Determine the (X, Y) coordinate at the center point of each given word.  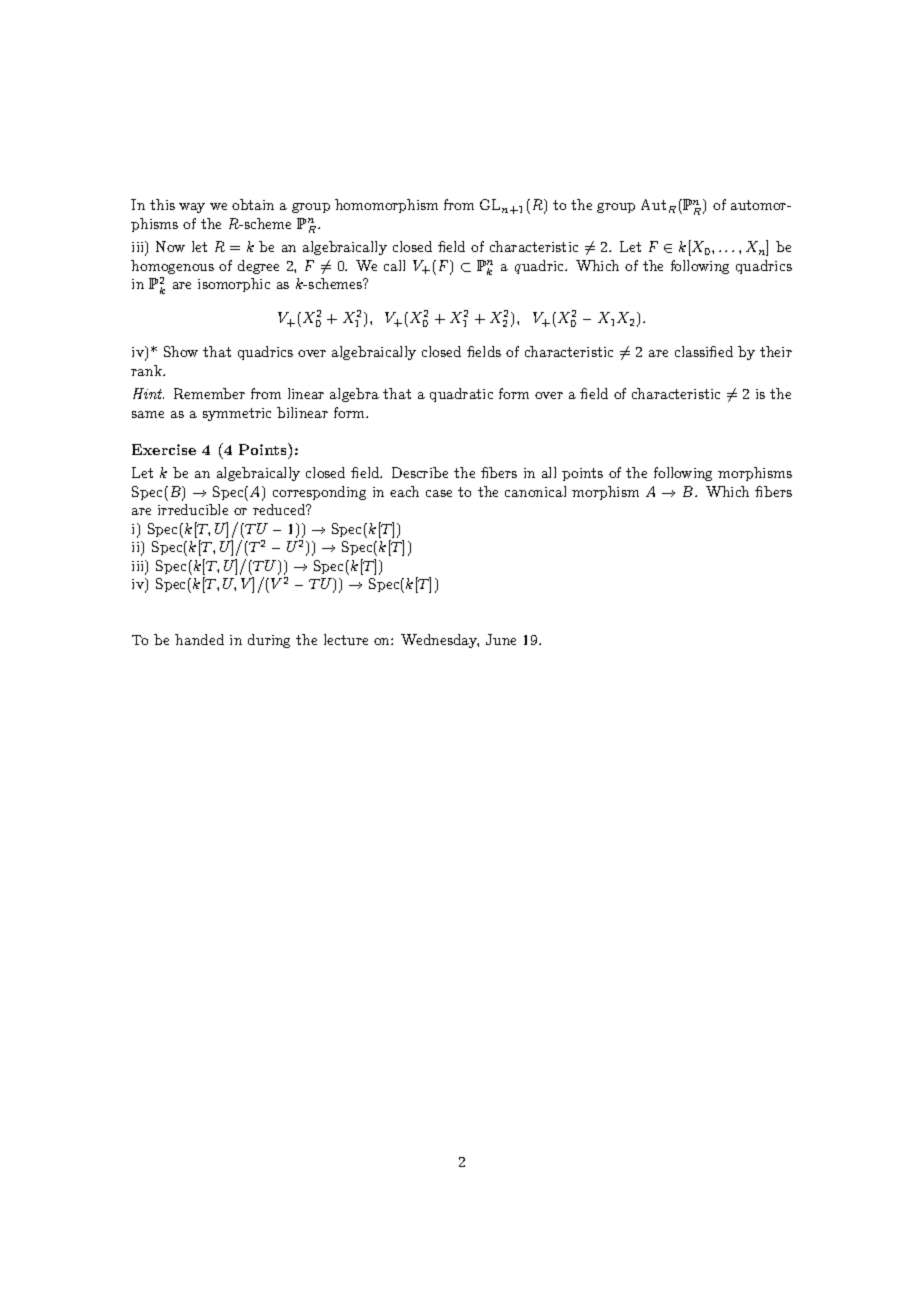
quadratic (461, 395)
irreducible (193, 509)
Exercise (164, 449)
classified (704, 351)
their (776, 351)
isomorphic (234, 285)
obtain (253, 204)
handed (199, 639)
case (439, 493)
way (192, 208)
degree (258, 267)
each (404, 491)
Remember (209, 393)
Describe (420, 472)
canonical (535, 491)
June (501, 639)
